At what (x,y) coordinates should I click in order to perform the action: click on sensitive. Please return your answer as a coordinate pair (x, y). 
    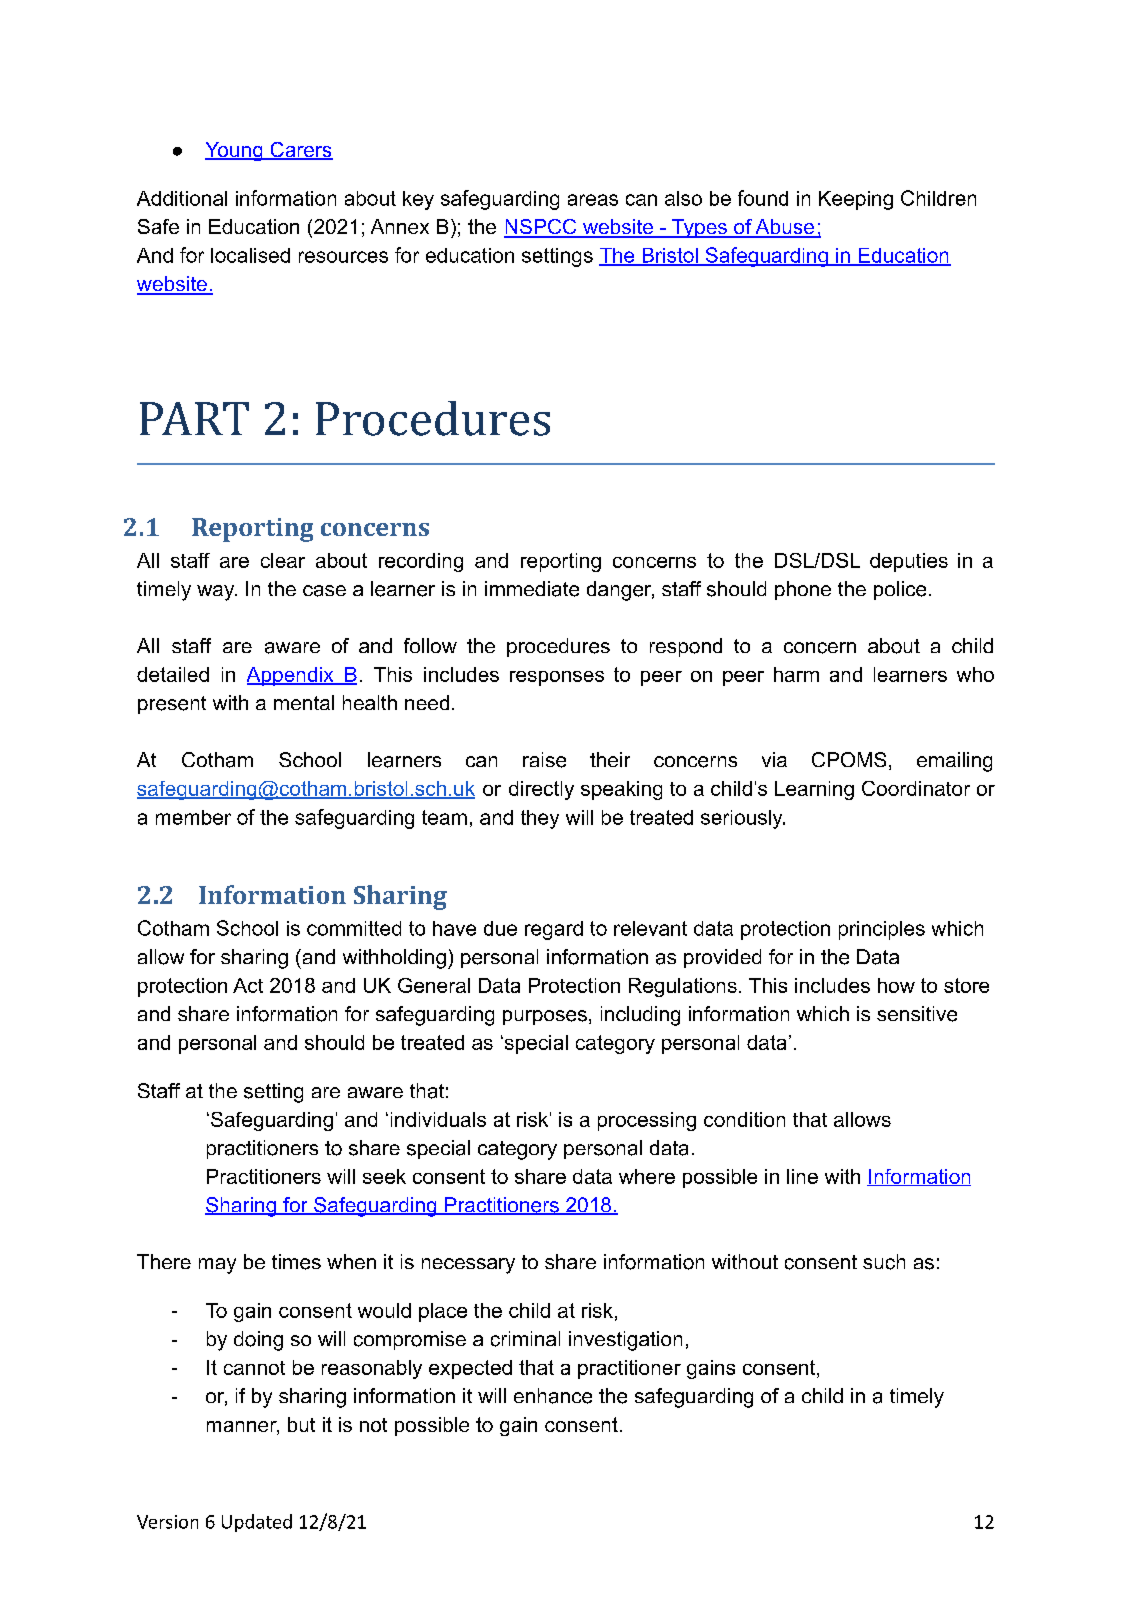
    Looking at the image, I should click on (917, 1014).
